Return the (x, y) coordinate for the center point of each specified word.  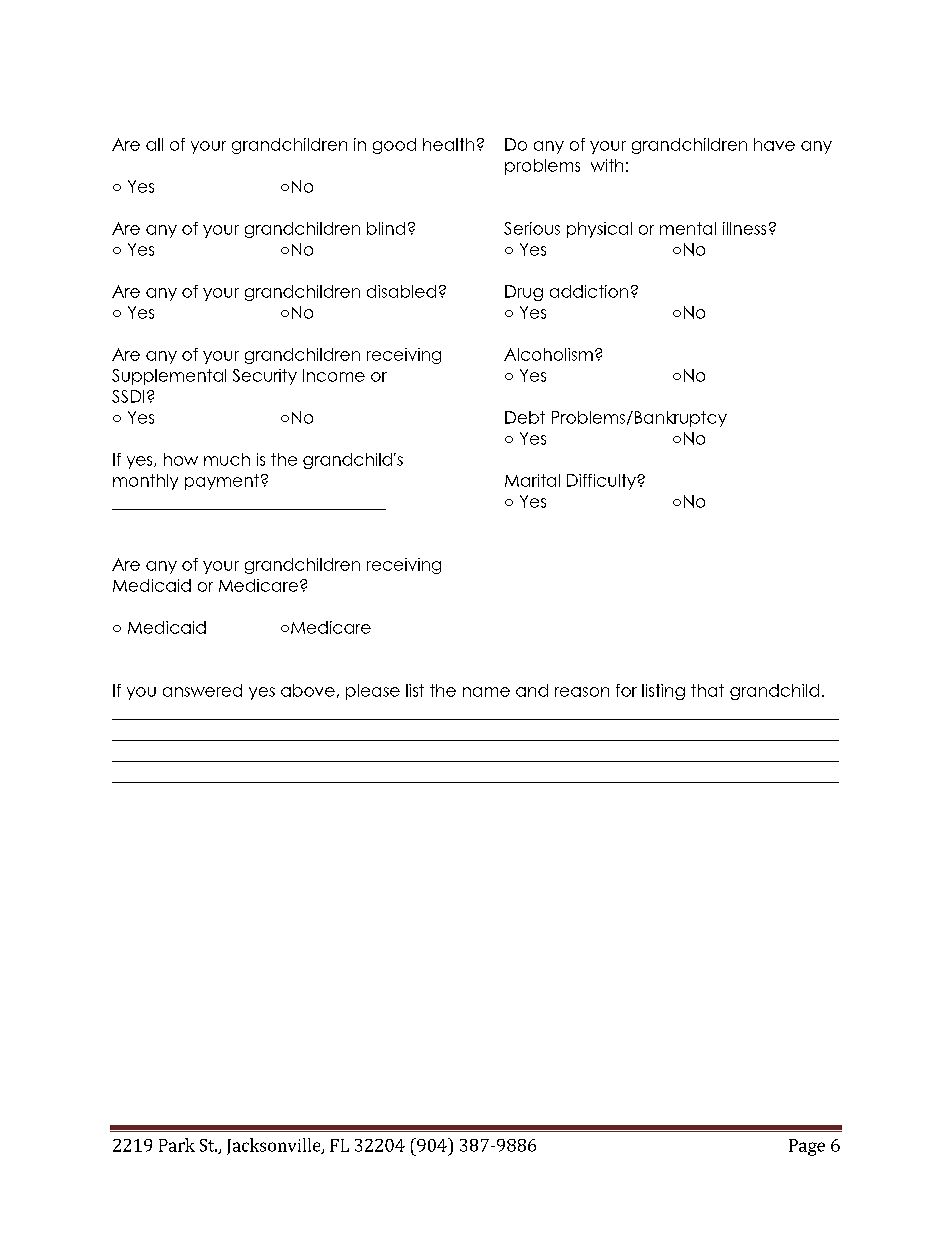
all (154, 144)
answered (202, 690)
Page (807, 1147)
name (486, 692)
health (448, 144)
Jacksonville (275, 1146)
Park (177, 1145)
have (774, 144)
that (707, 690)
